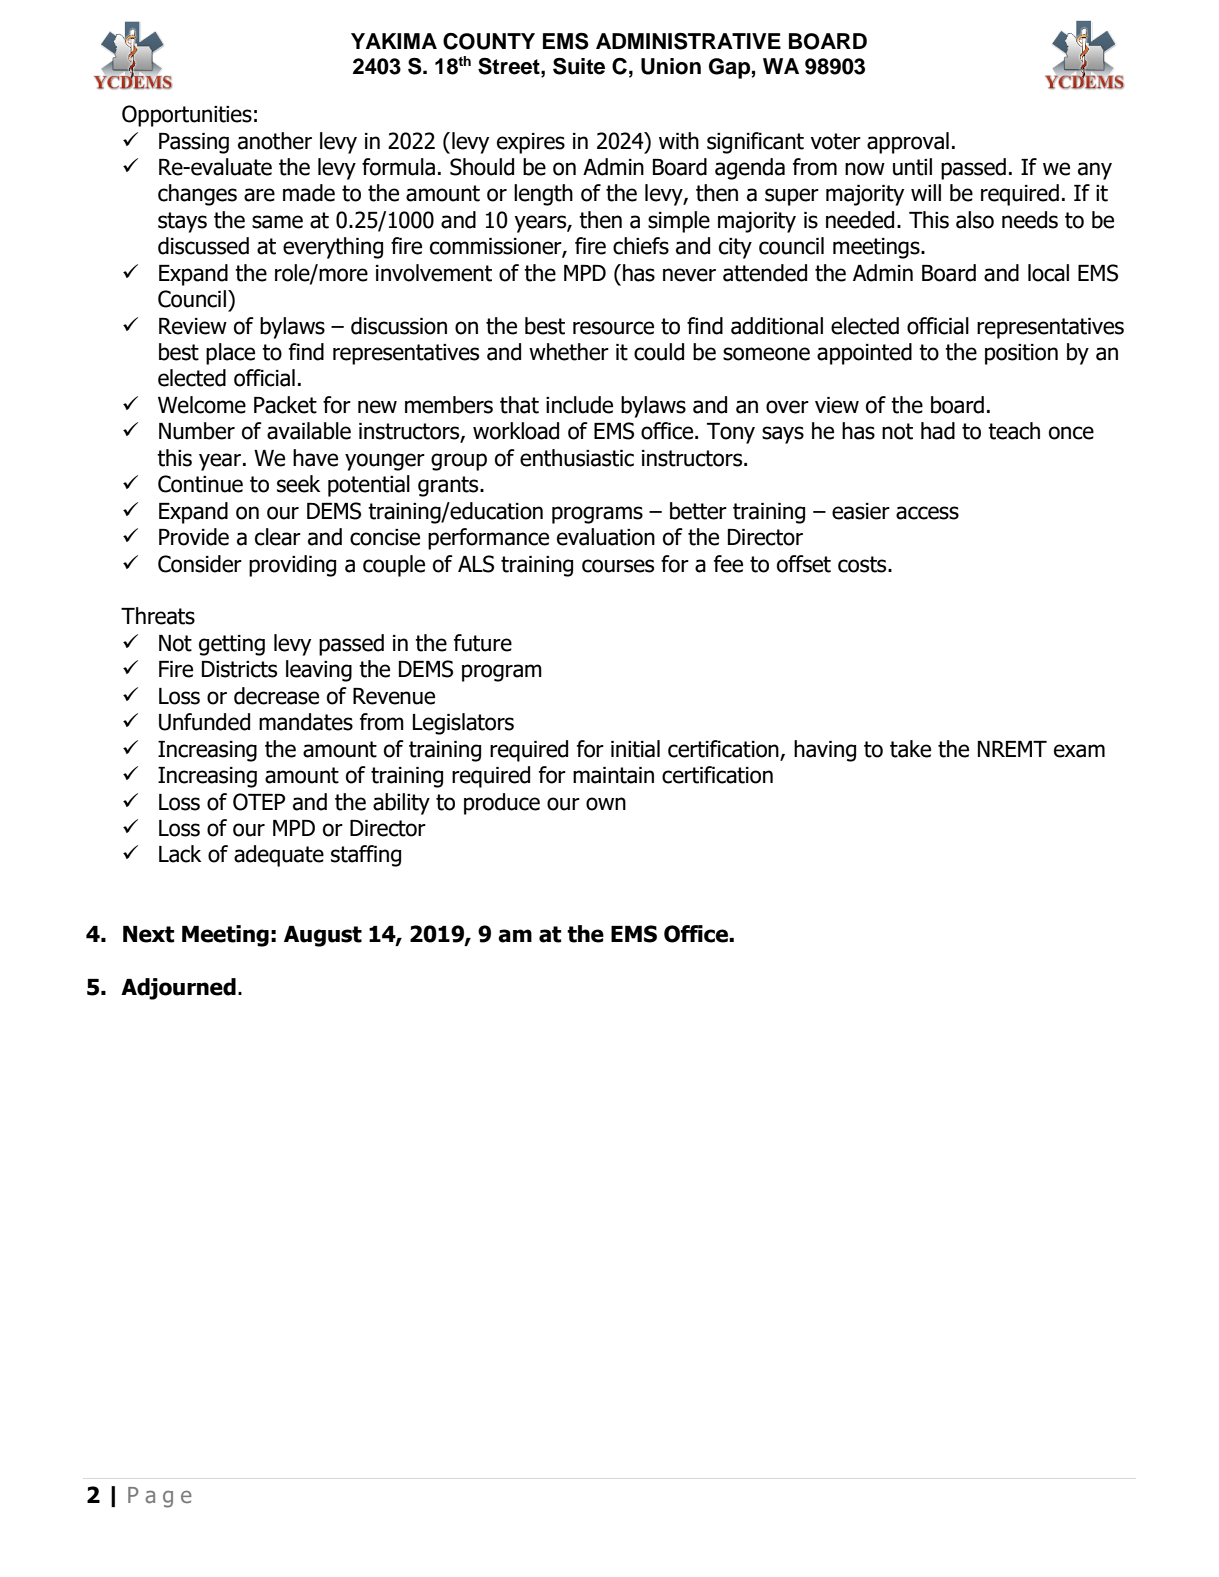 Image resolution: width=1219 pixels, height=1577 pixels. Describe the element at coordinates (689, 275) in the image. I see `never` at that location.
